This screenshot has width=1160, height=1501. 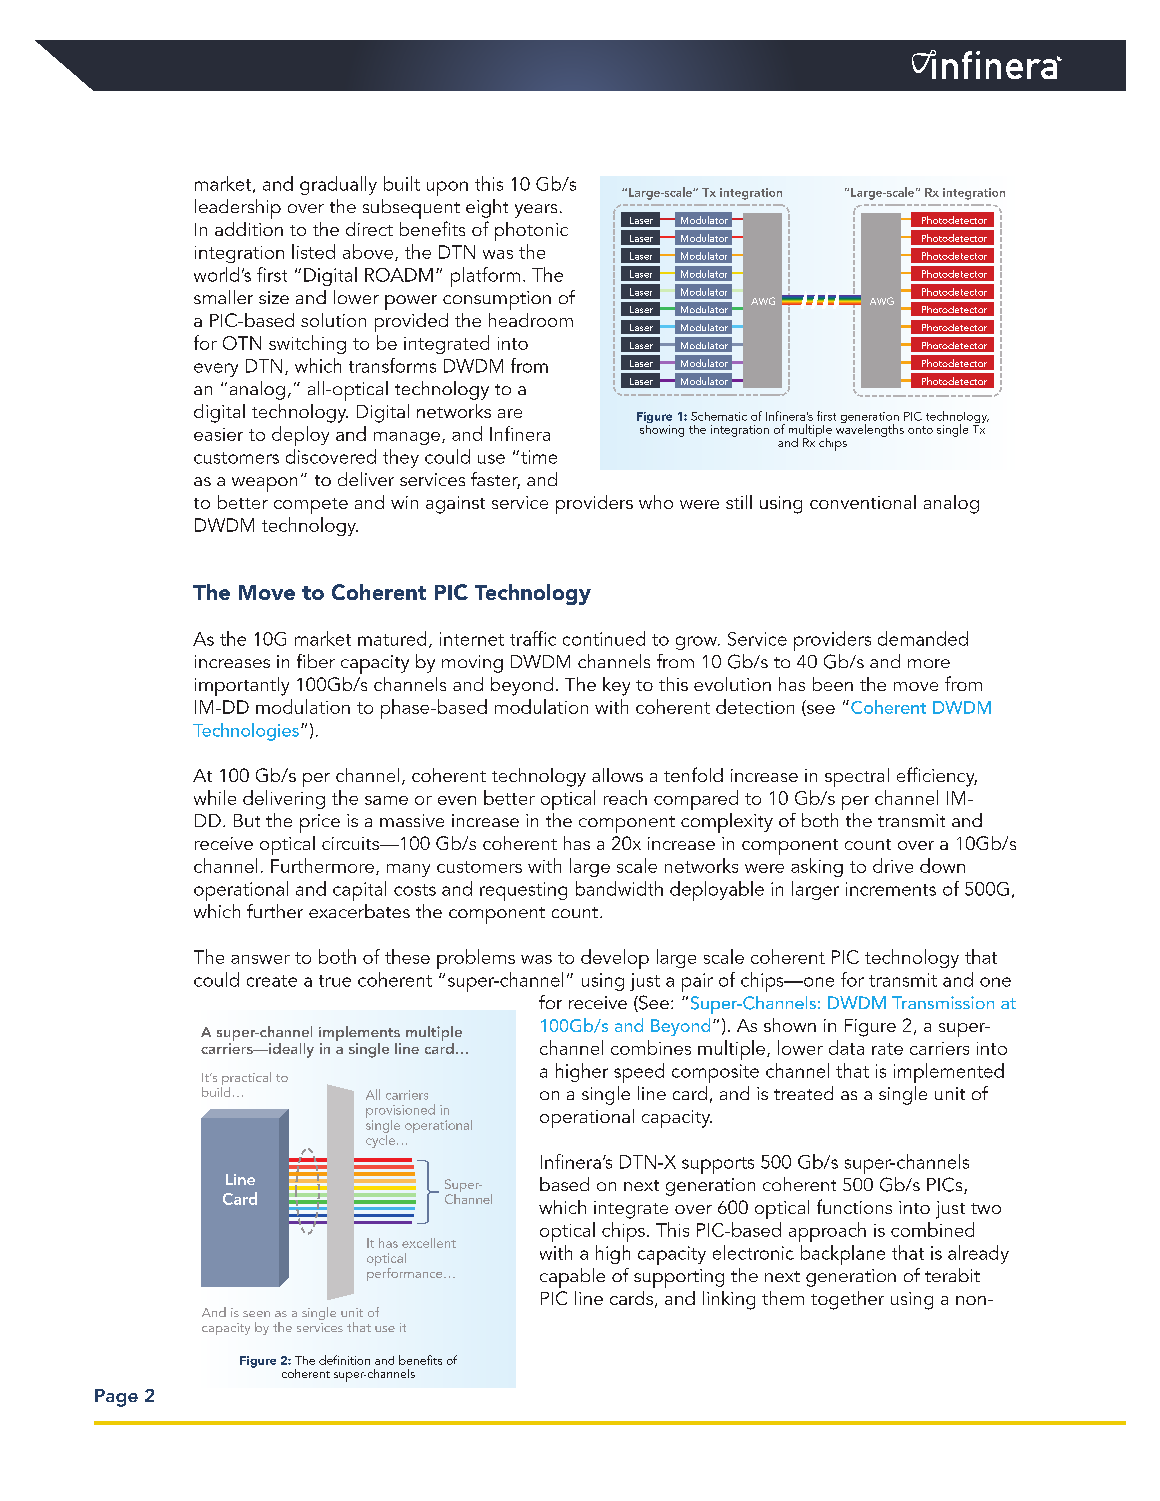 What do you see at coordinates (617, 775) in the screenshot?
I see `allows` at bounding box center [617, 775].
